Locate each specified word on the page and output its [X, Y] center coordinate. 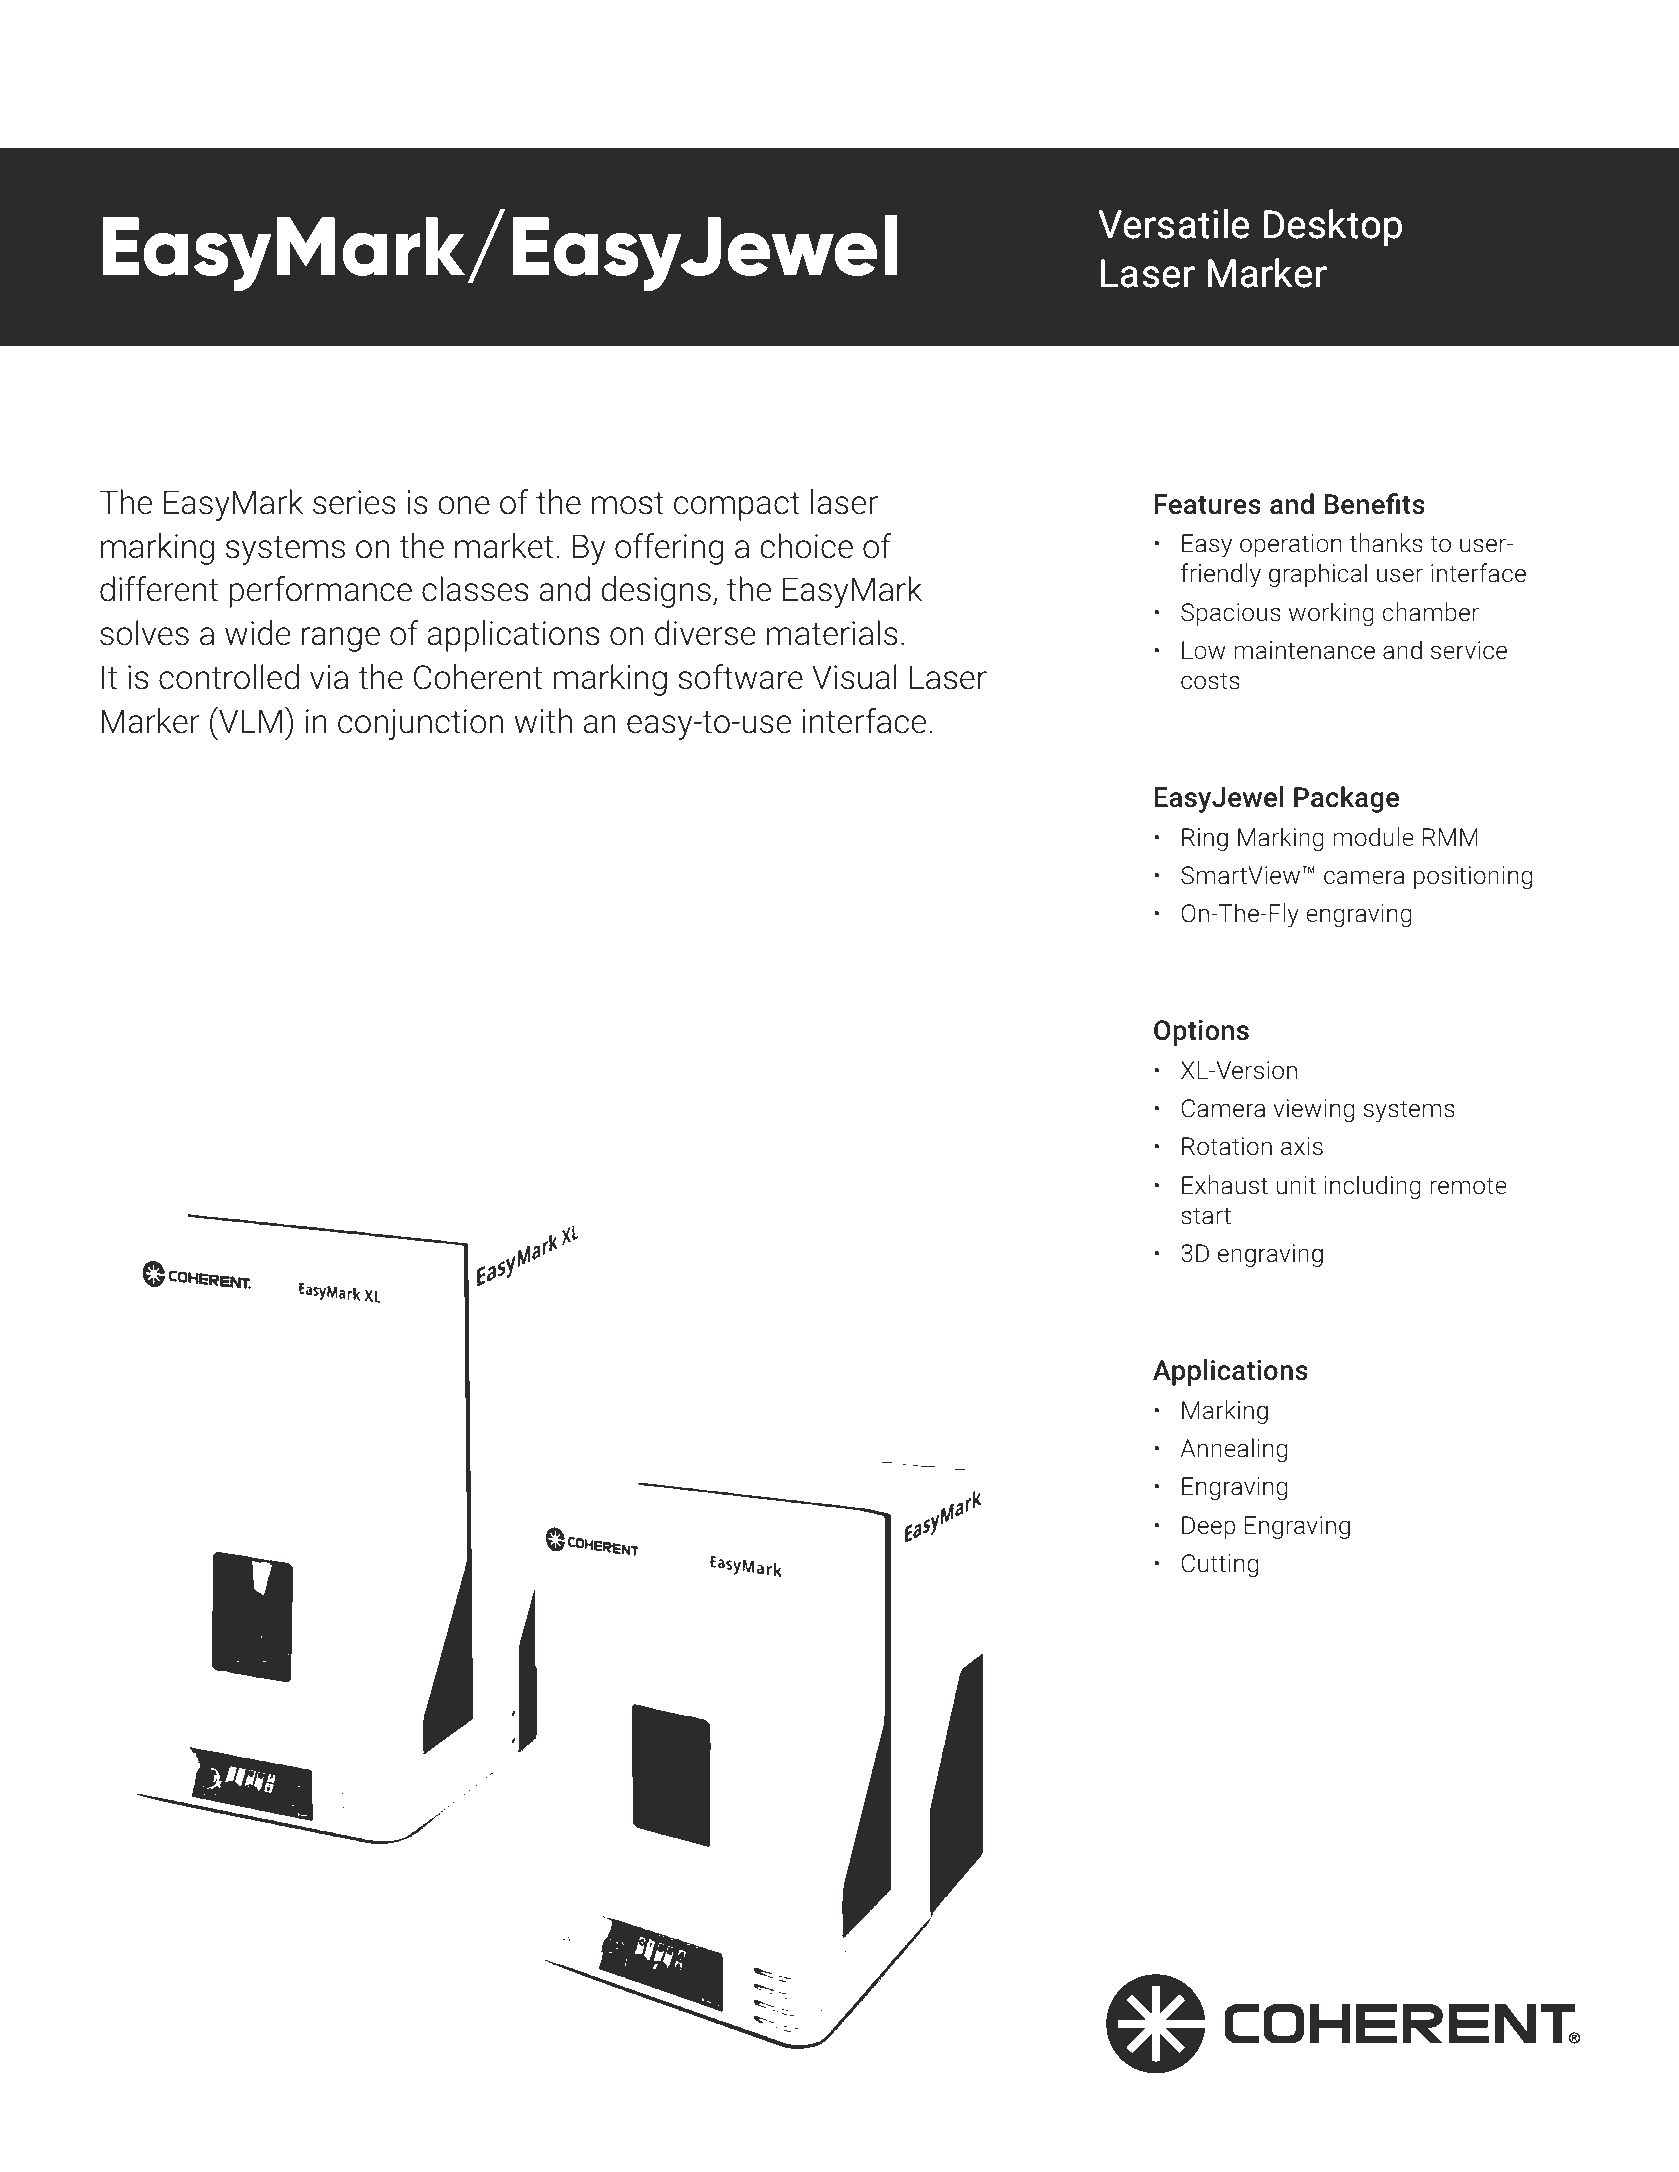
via [329, 677]
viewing [1313, 1110]
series [354, 502]
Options [1201, 1033]
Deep [1208, 1527]
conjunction [420, 724]
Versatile [1174, 224]
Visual [854, 677]
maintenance [1304, 650]
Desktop [1333, 227]
